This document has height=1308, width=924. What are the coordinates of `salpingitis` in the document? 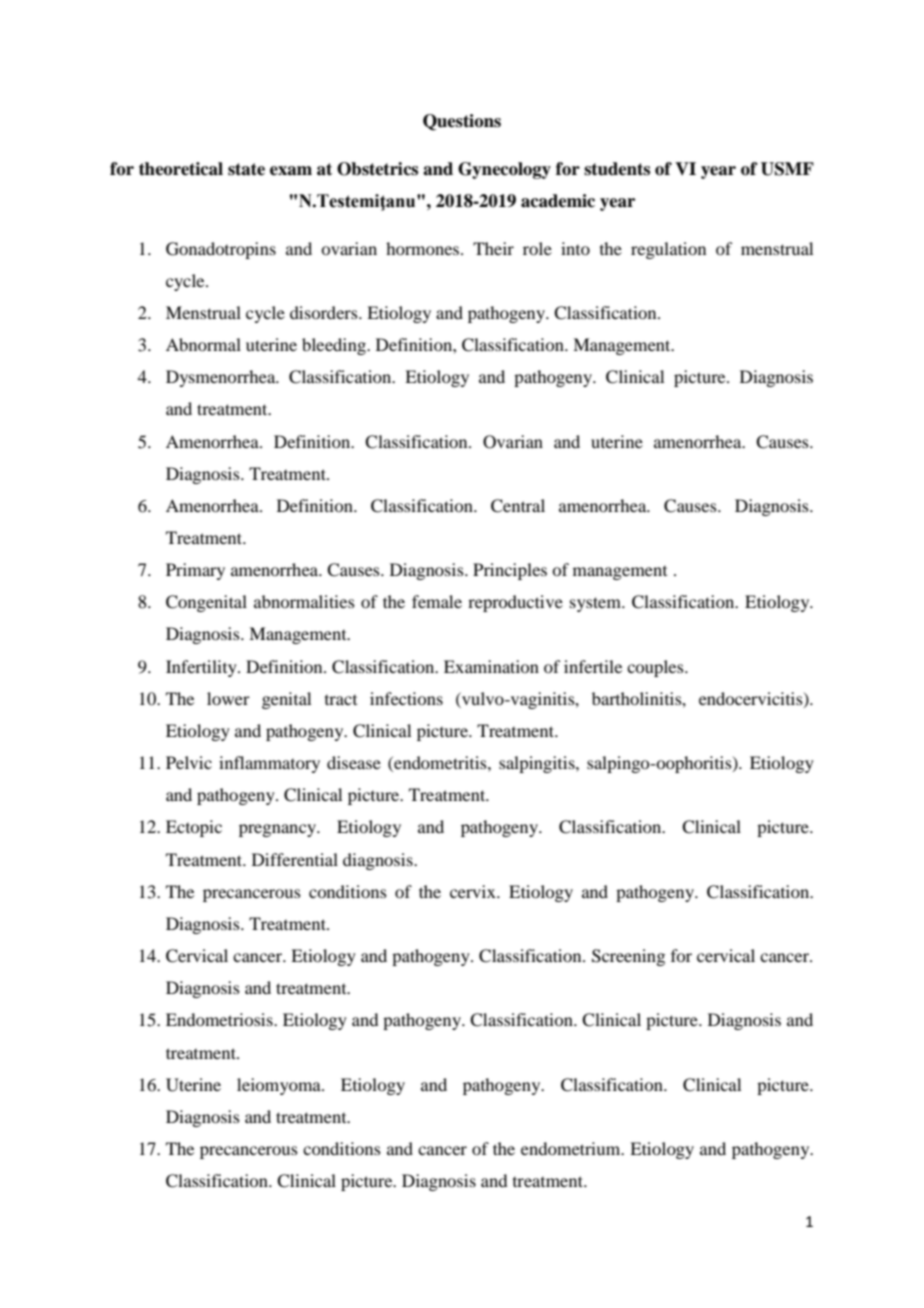 It's located at (538, 764).
